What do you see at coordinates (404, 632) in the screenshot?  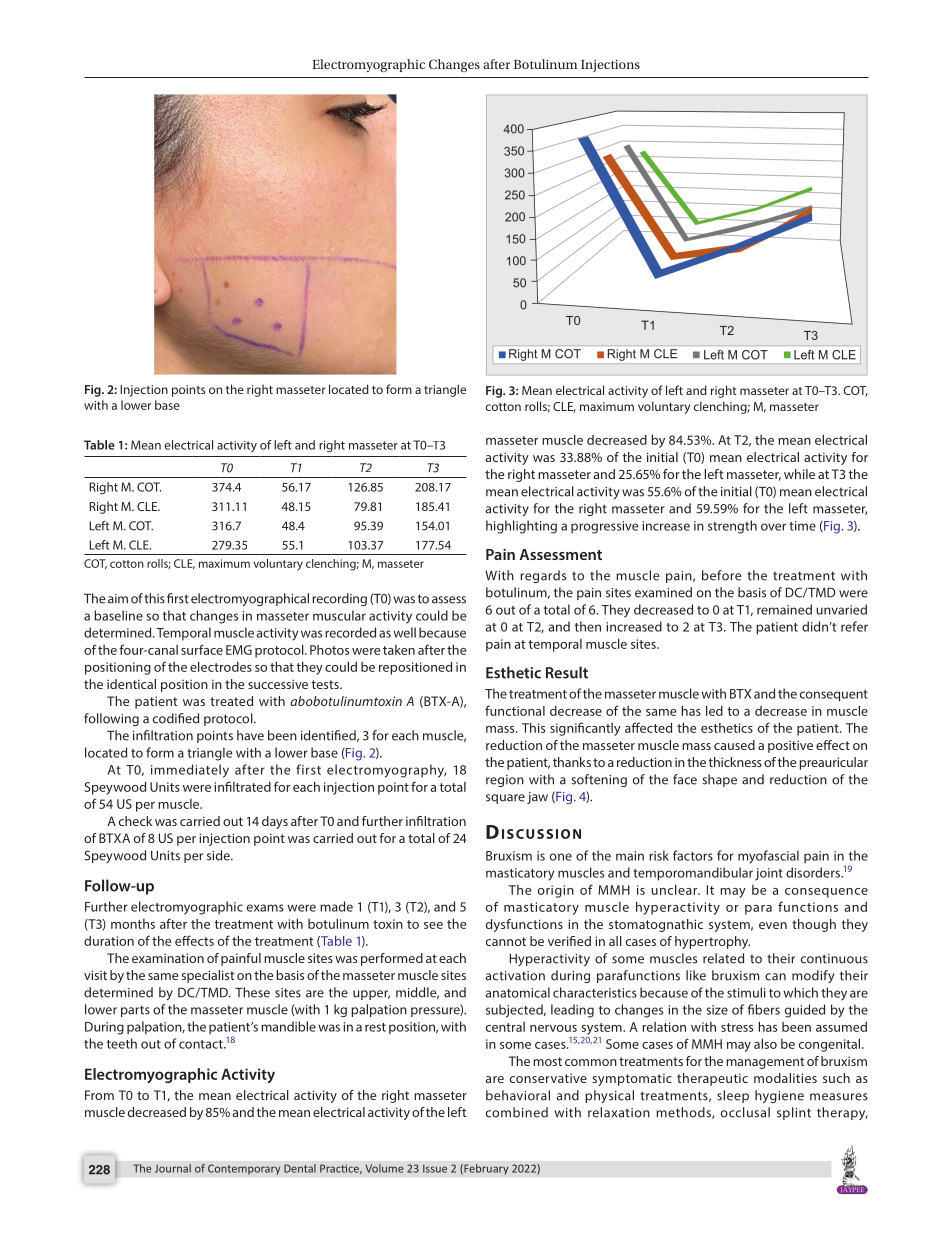 I see `well` at bounding box center [404, 632].
